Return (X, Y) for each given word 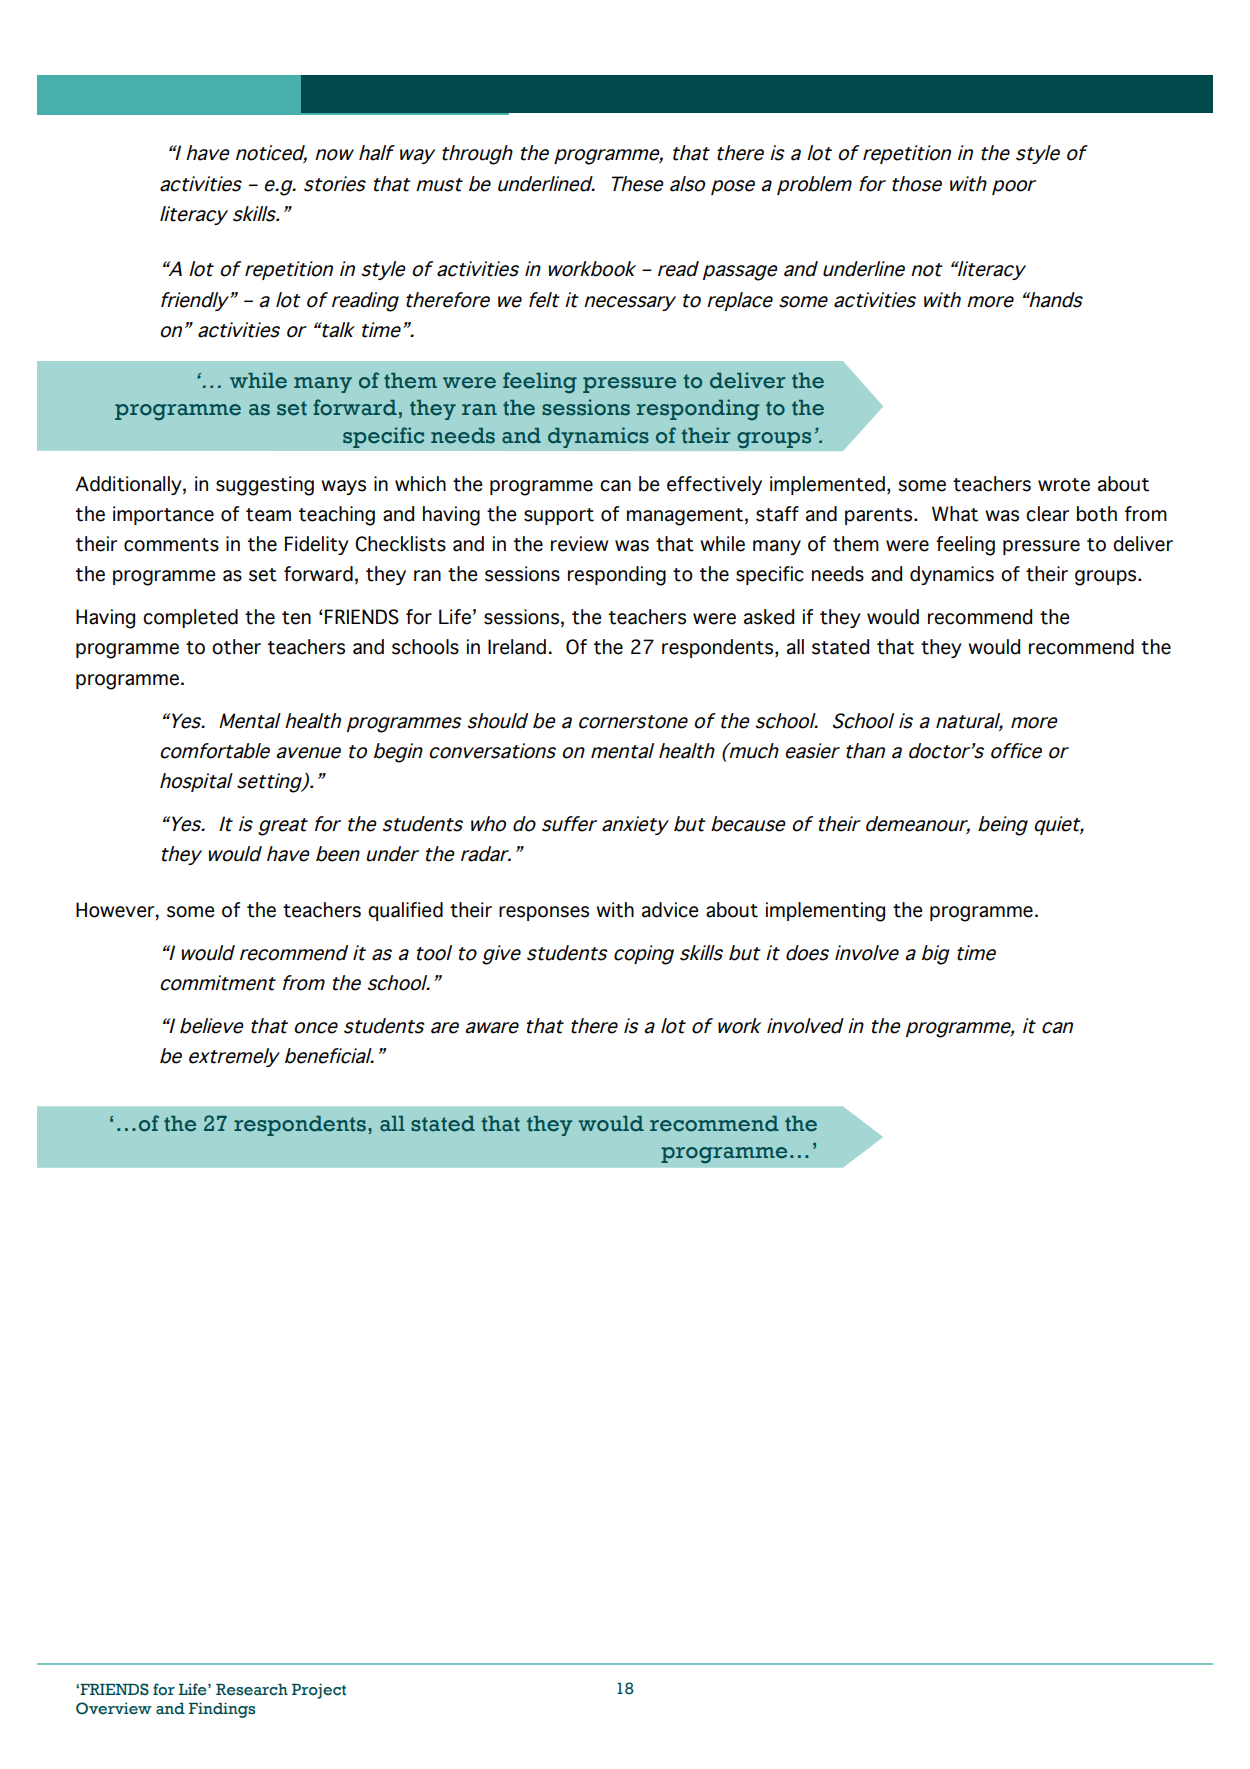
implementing (825, 912)
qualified (405, 911)
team (268, 515)
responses (544, 913)
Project (319, 1691)
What (955, 514)
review (579, 544)
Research (252, 1690)
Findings (222, 1710)
